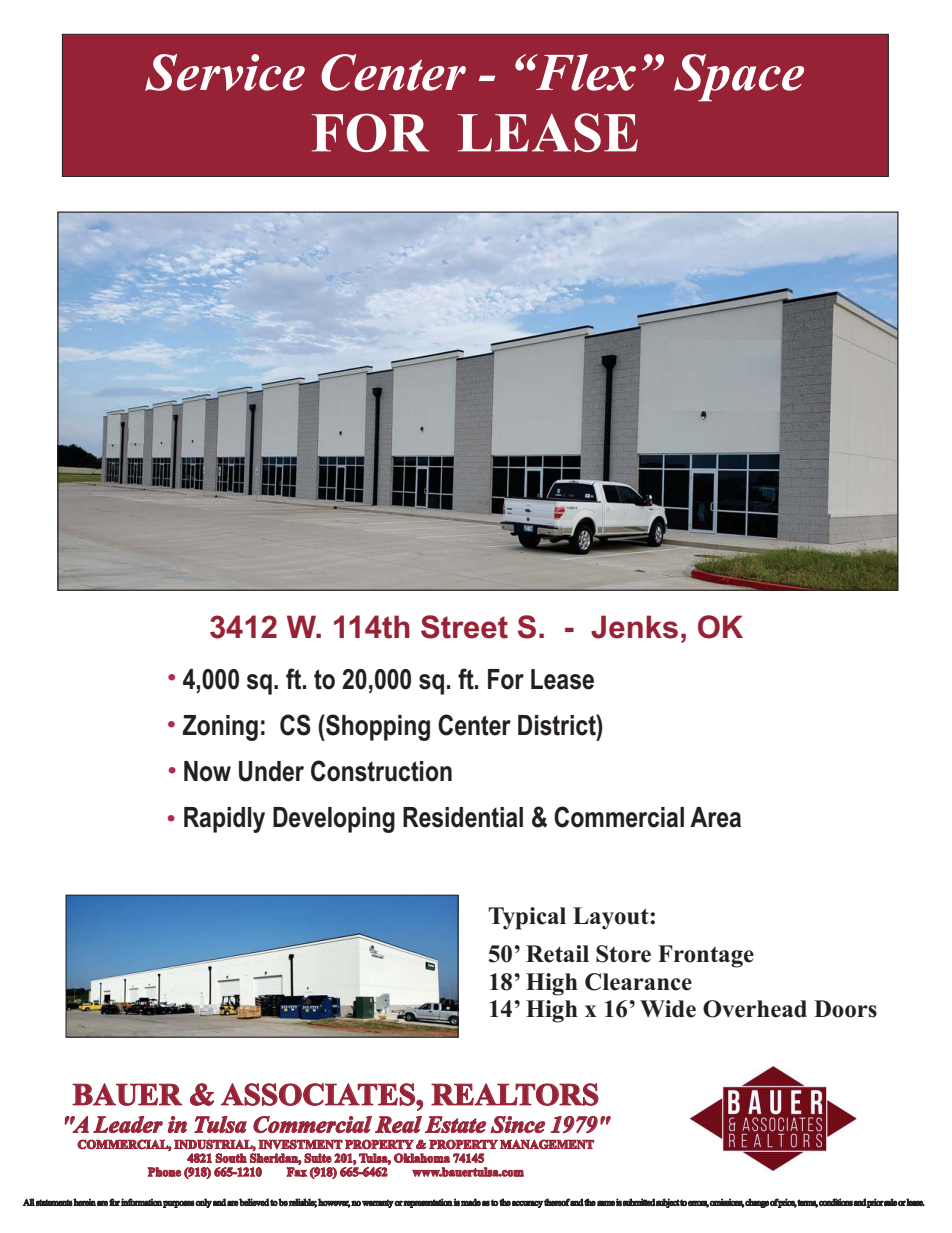 Image resolution: width=952 pixels, height=1233 pixels. What do you see at coordinates (207, 771) in the document?
I see `Now` at bounding box center [207, 771].
